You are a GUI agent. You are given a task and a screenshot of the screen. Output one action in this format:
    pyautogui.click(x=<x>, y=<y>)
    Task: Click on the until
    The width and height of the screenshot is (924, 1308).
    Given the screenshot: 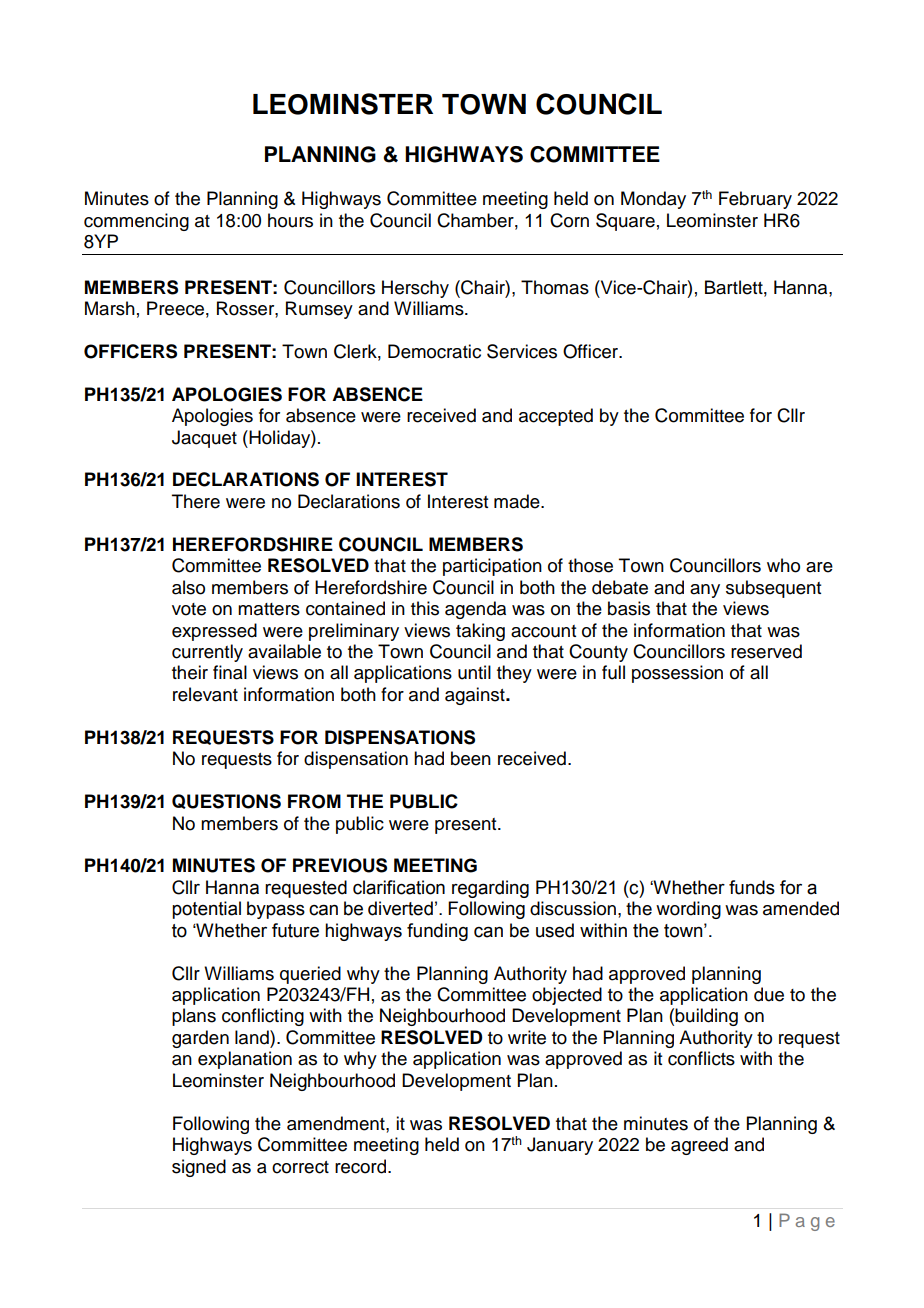 What is the action you would take?
    pyautogui.click(x=474, y=672)
